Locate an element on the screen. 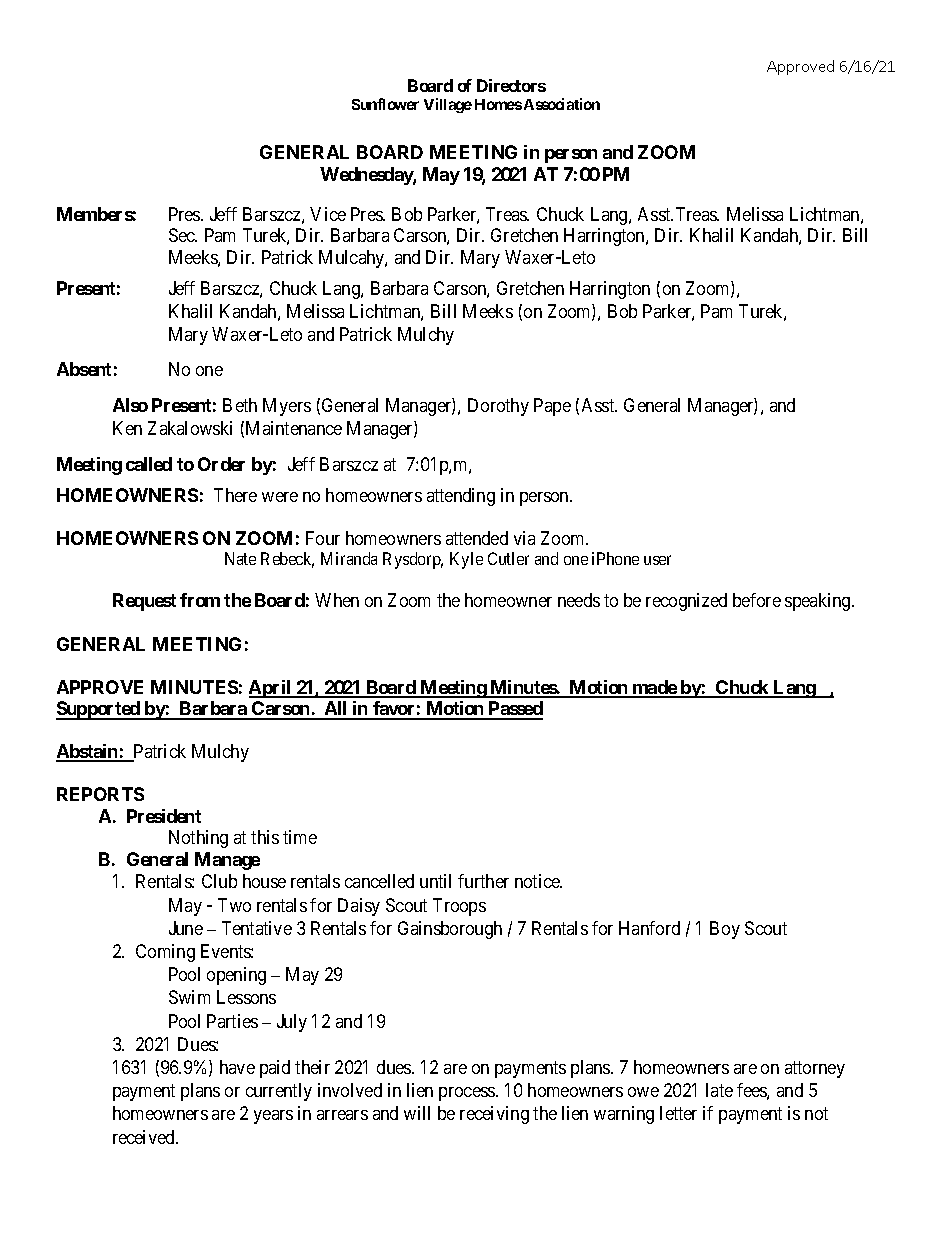 Image resolution: width=952 pixels, height=1233 pixels. process is located at coordinates (468, 1094).
